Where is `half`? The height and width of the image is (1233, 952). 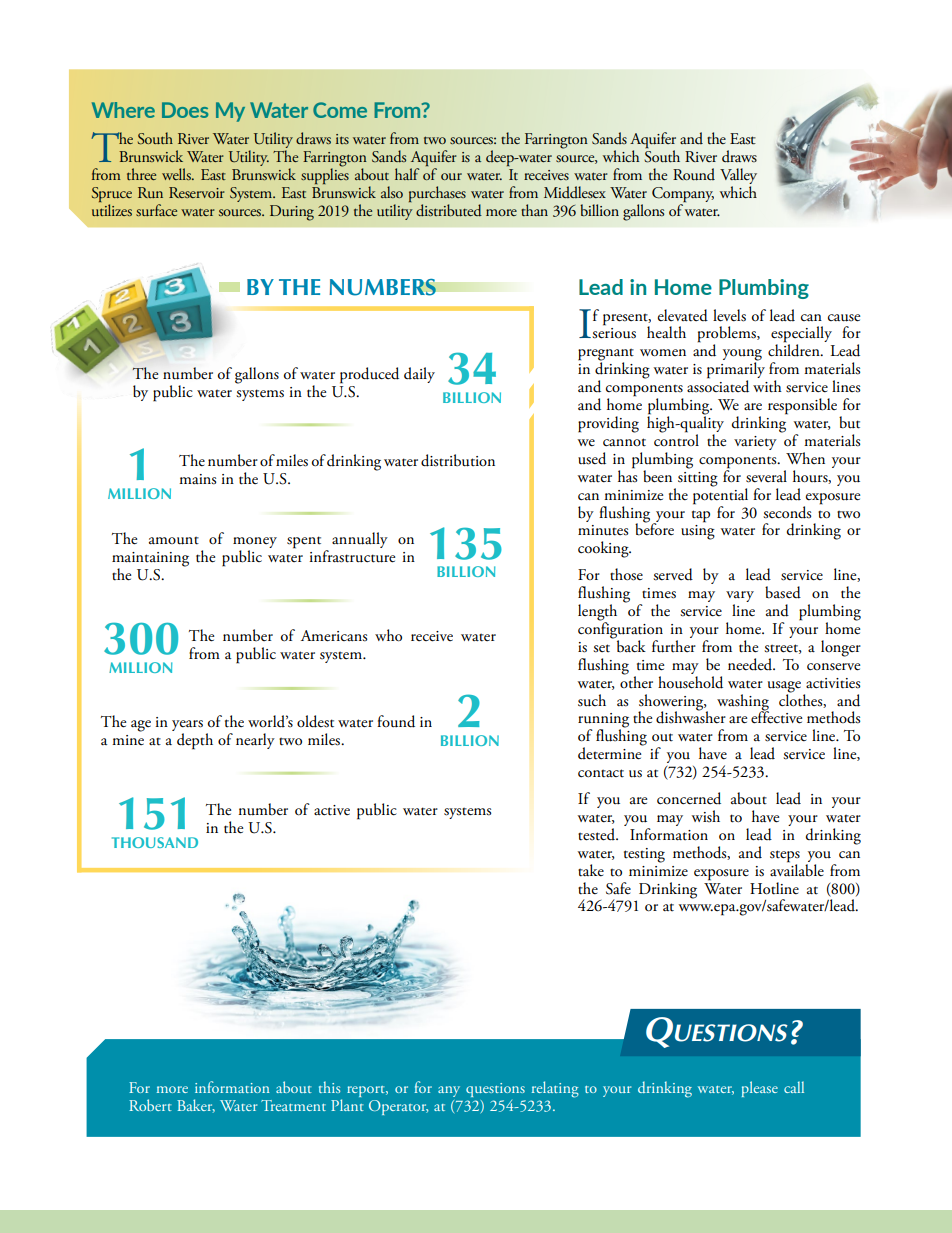 half is located at coordinates (407, 174).
